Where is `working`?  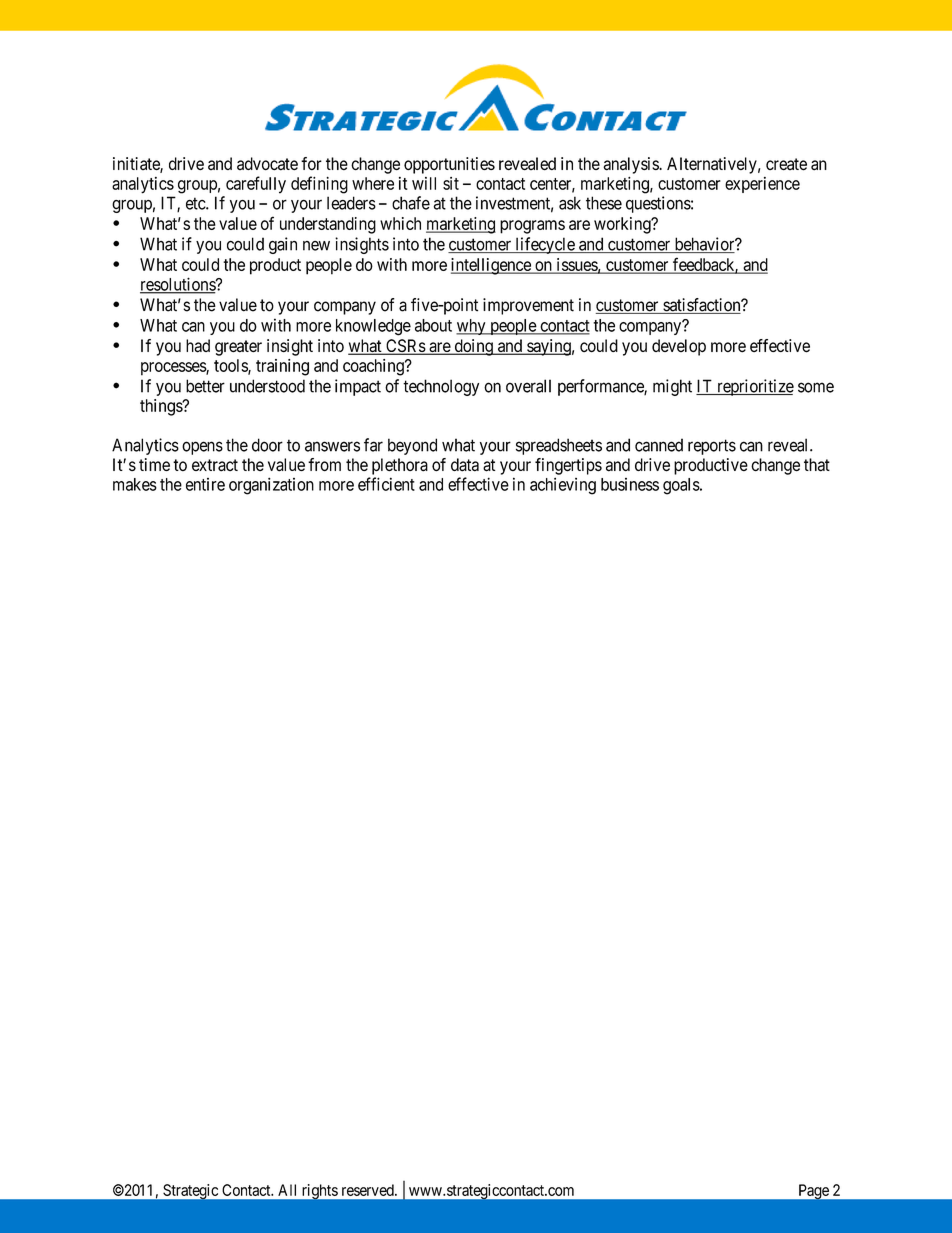 working is located at coordinates (623, 225).
